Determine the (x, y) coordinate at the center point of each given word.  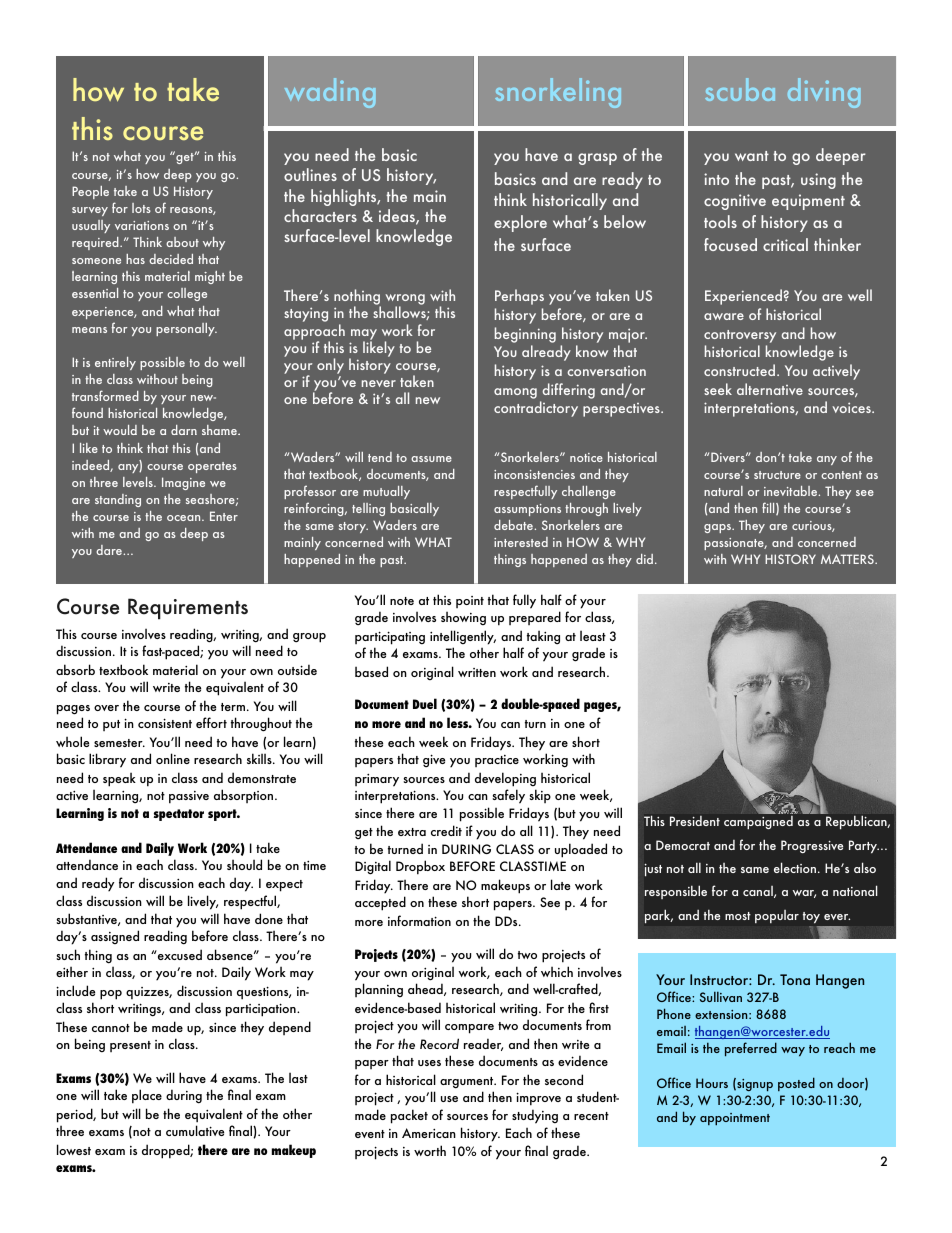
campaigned (758, 823)
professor (310, 492)
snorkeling (558, 93)
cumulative (195, 1130)
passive (189, 797)
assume (431, 459)
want (752, 156)
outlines (310, 174)
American (429, 1133)
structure (777, 475)
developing (505, 779)
